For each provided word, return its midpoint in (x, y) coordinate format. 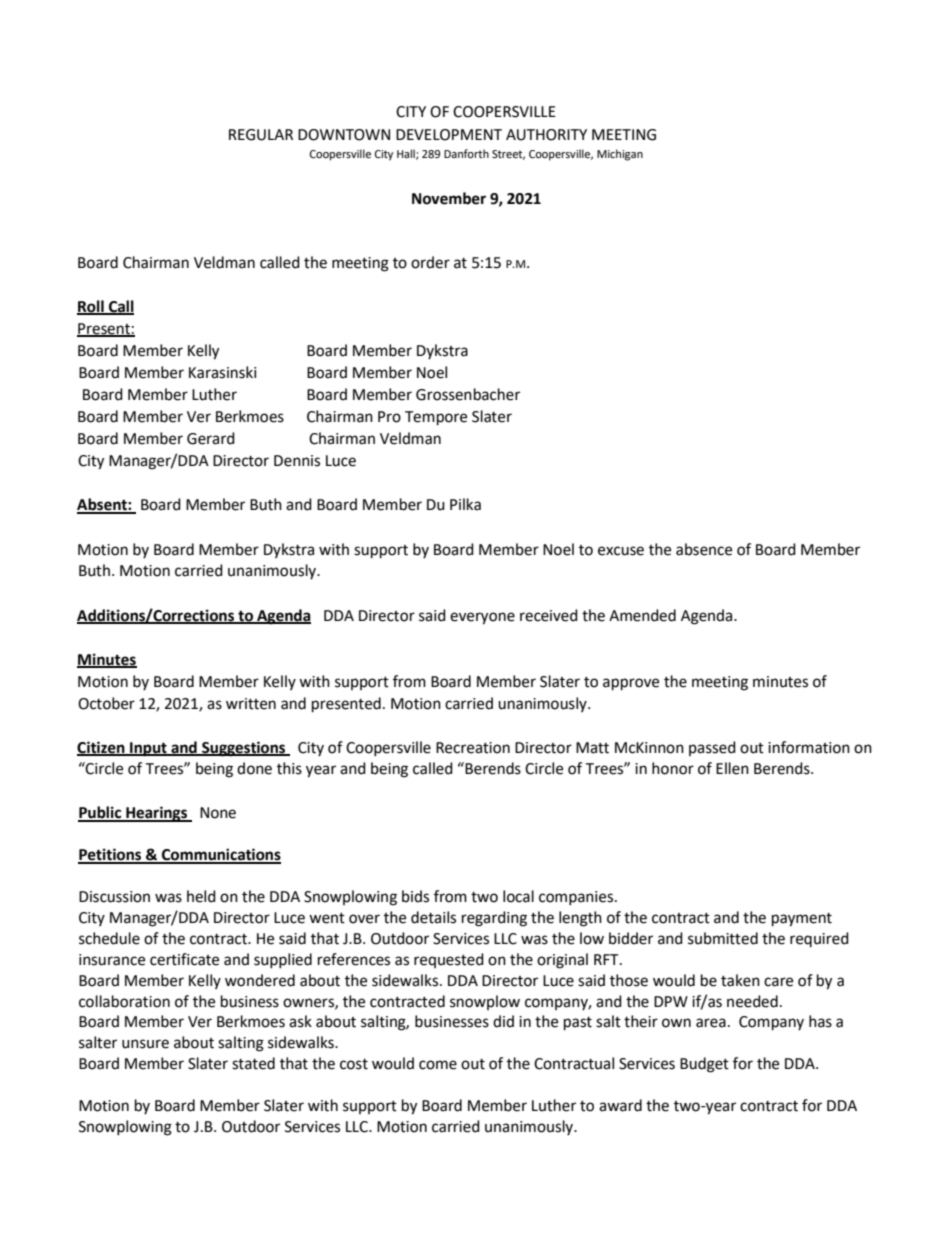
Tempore (436, 418)
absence (704, 549)
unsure (145, 1044)
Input (148, 749)
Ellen (732, 768)
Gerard (211, 438)
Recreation (473, 748)
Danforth (466, 154)
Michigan (620, 155)
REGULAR (261, 135)
